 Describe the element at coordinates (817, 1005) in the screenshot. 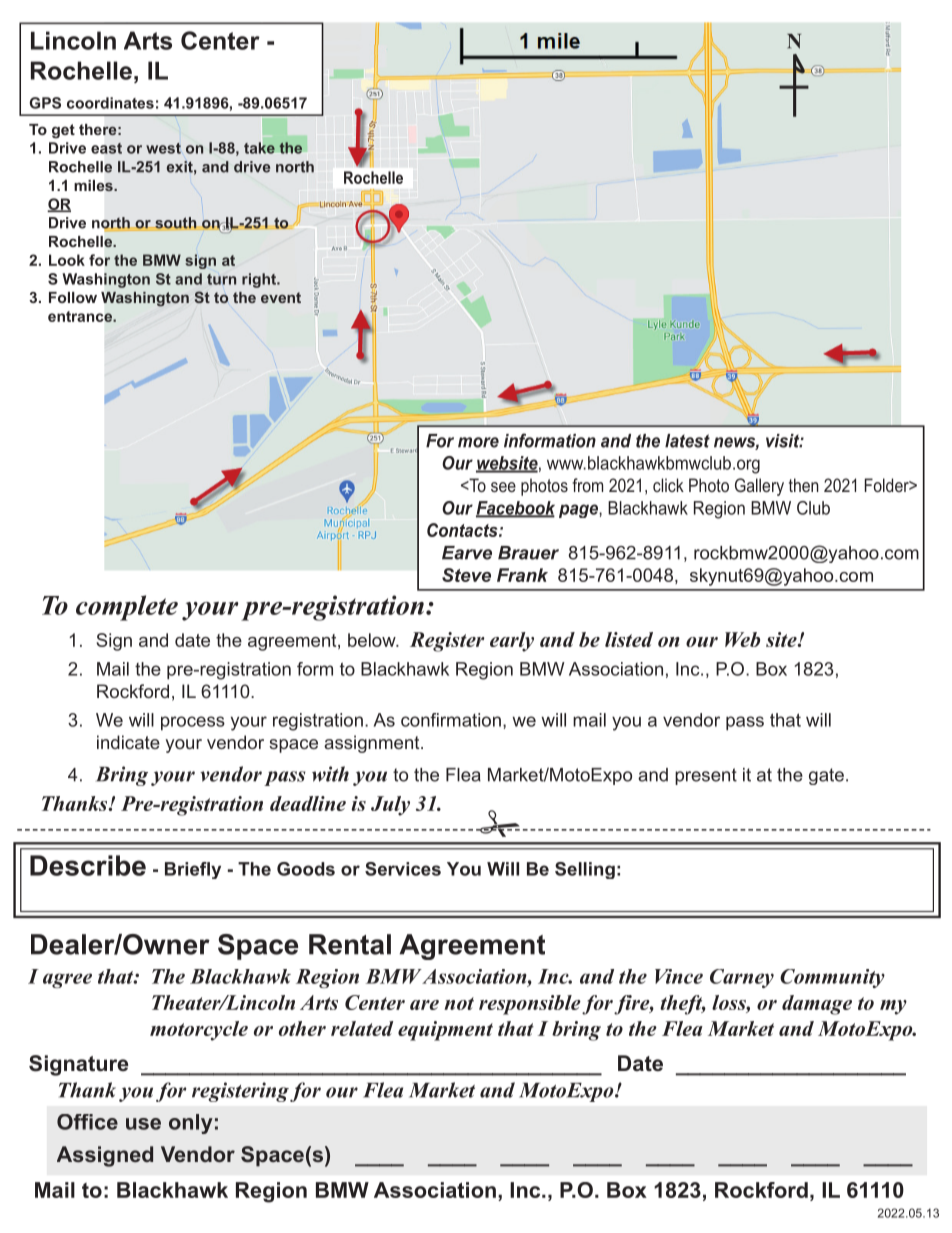

I see `damage` at that location.
